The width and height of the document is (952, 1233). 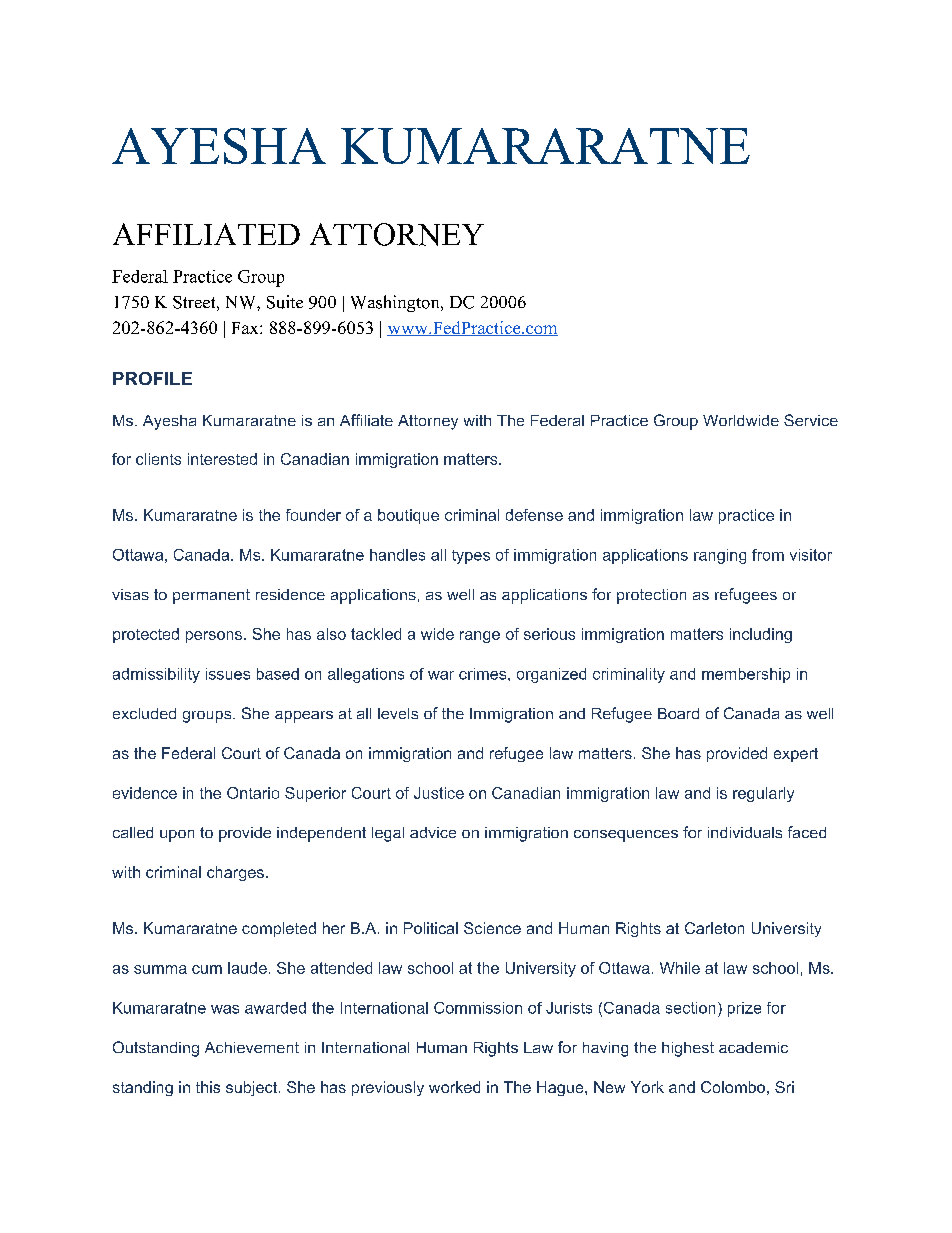 I want to click on crimes, so click(x=484, y=674).
